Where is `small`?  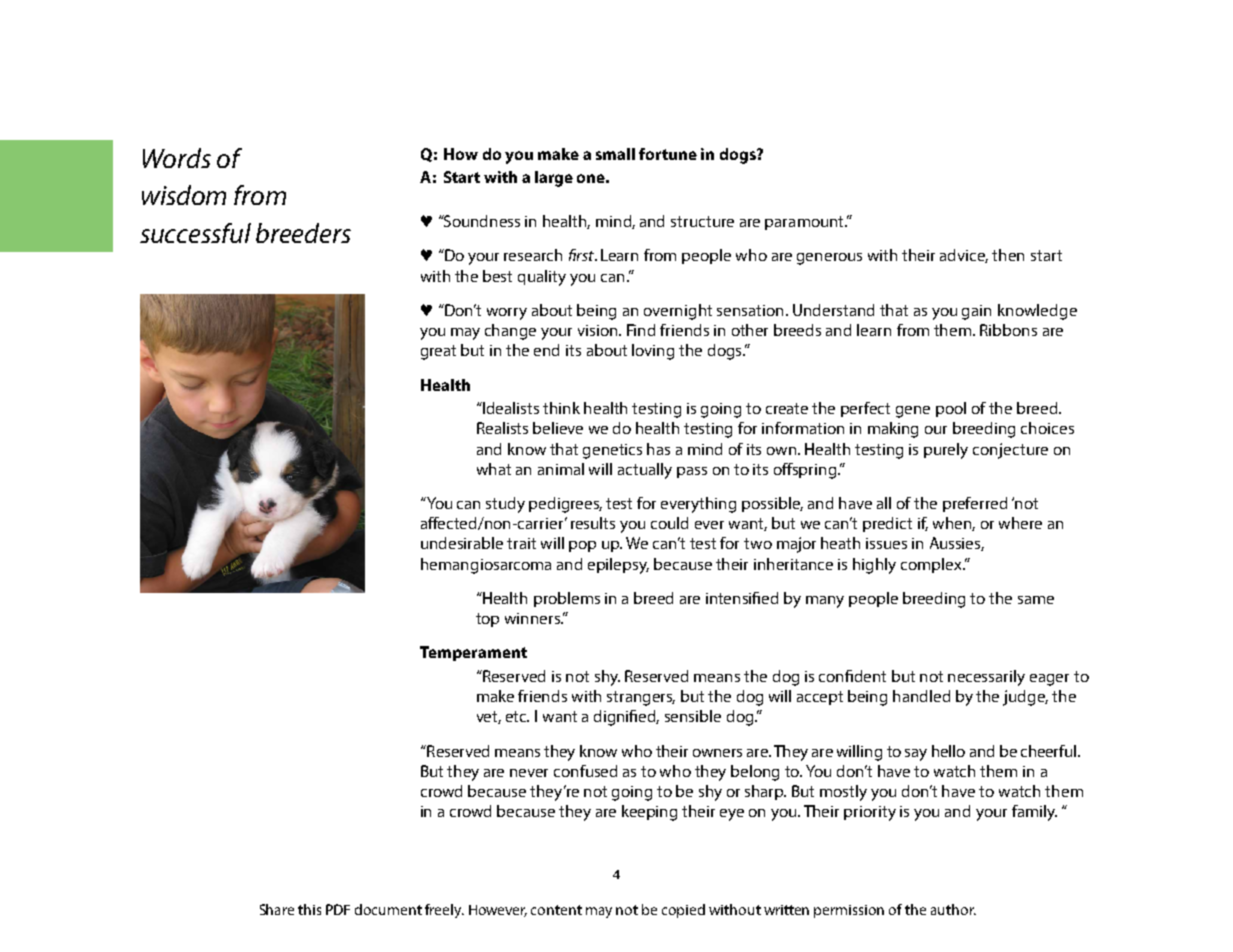
small is located at coordinates (615, 154).
